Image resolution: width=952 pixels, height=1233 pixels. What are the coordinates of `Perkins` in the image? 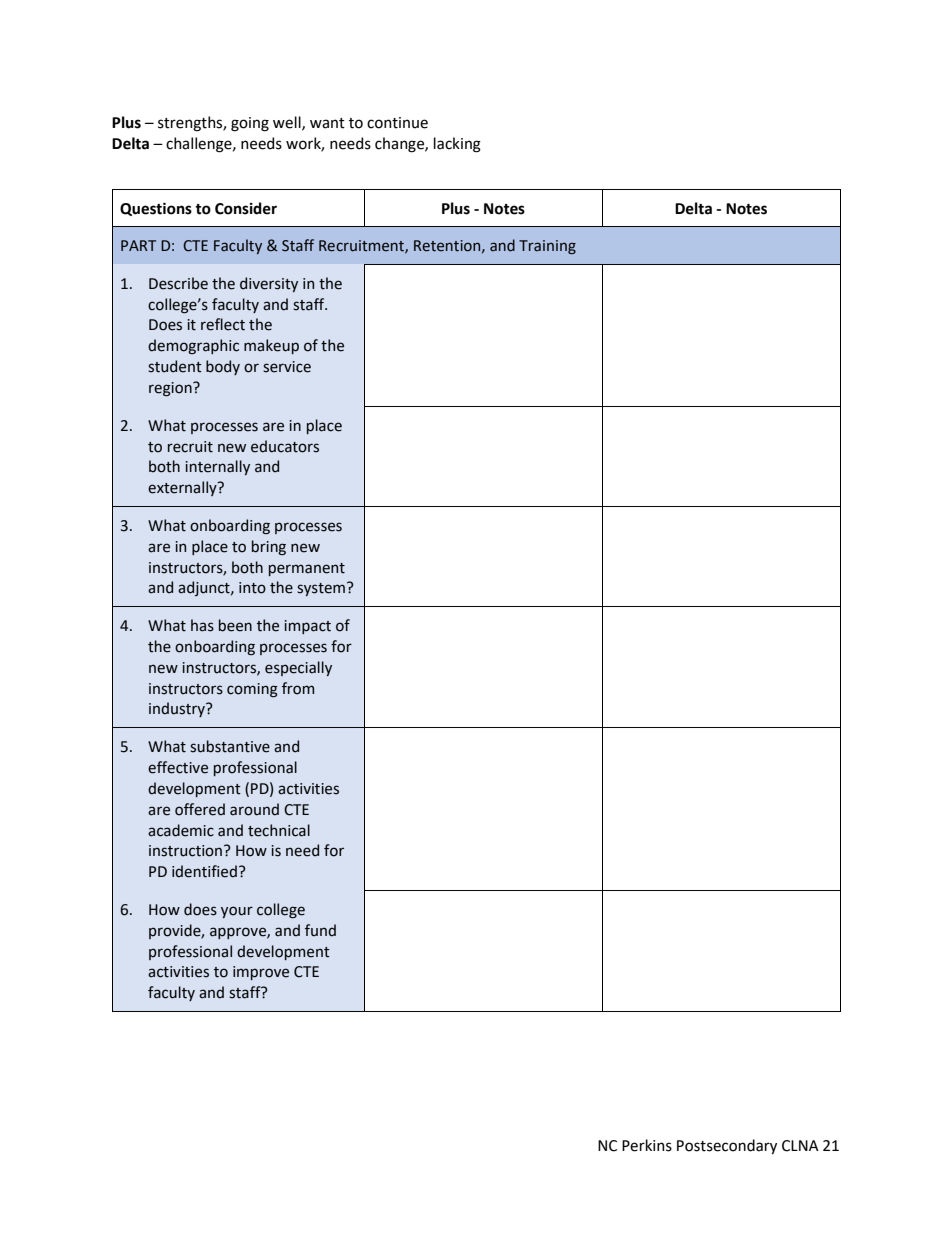 It's located at (647, 1145).
